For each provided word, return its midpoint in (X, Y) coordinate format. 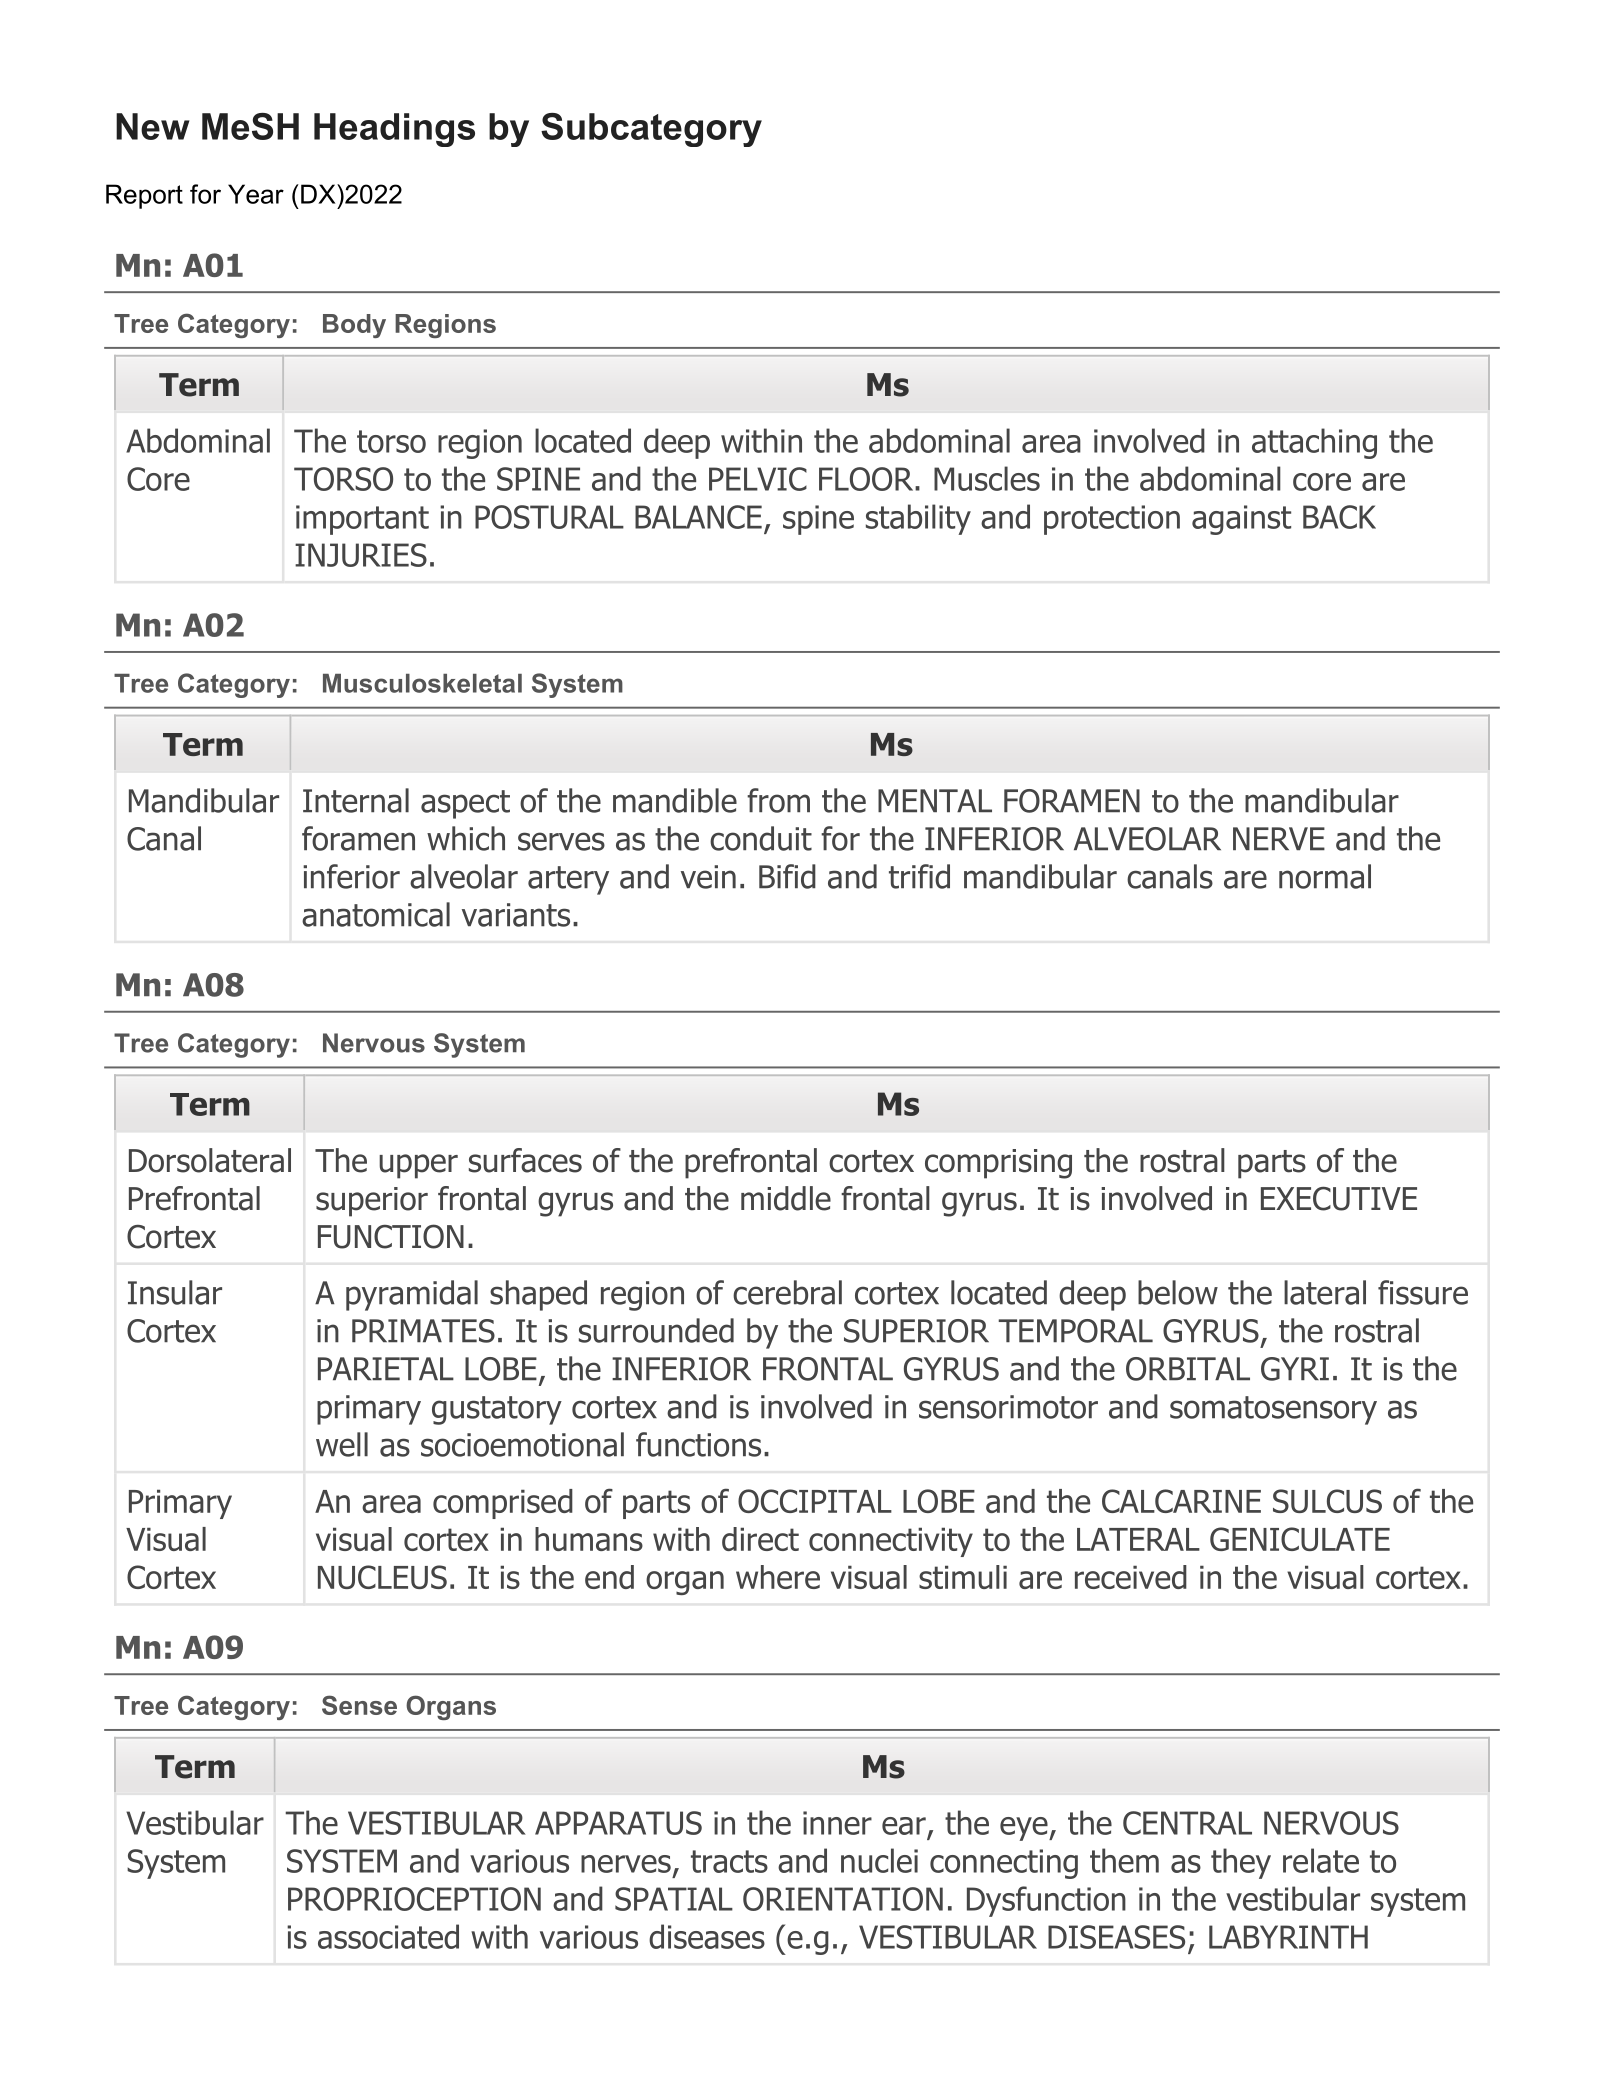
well (342, 1444)
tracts (729, 1861)
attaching (1314, 443)
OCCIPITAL (815, 1501)
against (1241, 520)
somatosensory (1273, 1410)
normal (1325, 876)
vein (708, 877)
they (1241, 1863)
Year (256, 194)
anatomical (376, 914)
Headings (394, 130)
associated (388, 1936)
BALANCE (698, 517)
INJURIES (361, 555)
